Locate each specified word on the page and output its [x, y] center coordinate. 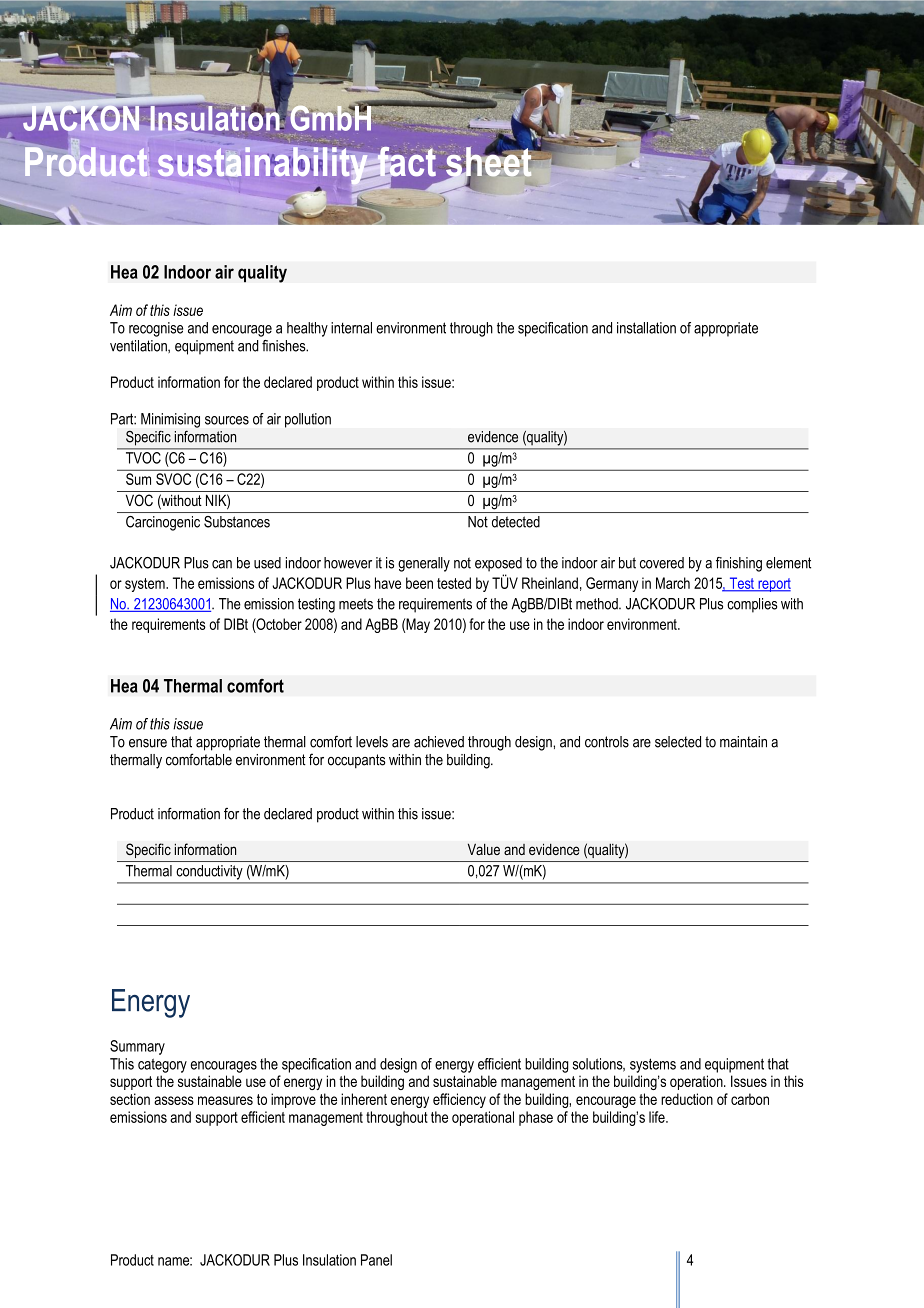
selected [678, 742]
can [222, 564]
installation [646, 328]
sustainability [264, 166]
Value [484, 849]
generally [424, 564]
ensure [148, 743]
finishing [739, 564]
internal [351, 328]
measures [225, 1100]
